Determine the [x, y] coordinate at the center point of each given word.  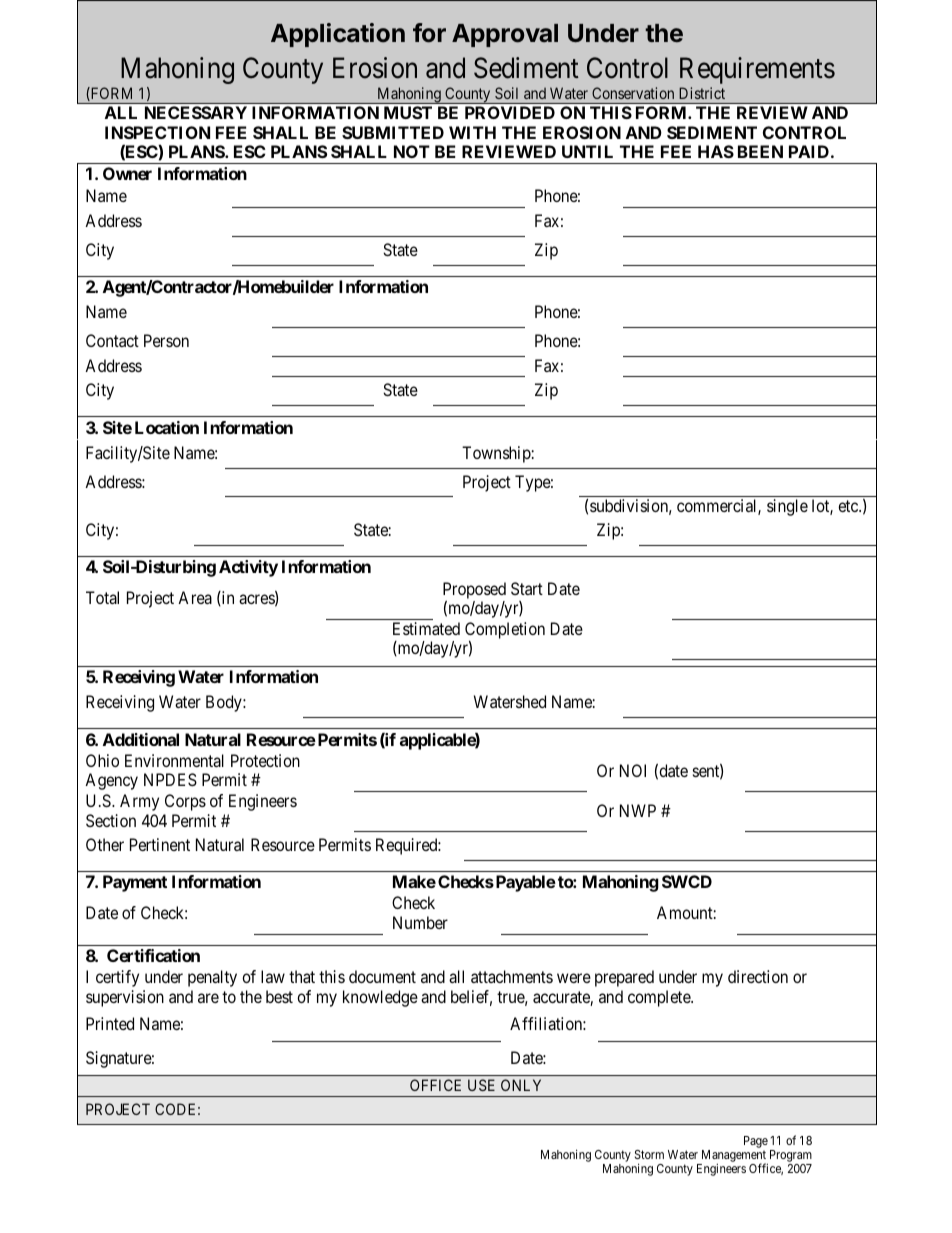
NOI [633, 770]
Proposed [474, 591]
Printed [110, 1023]
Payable [524, 883]
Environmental [174, 760]
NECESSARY [196, 112]
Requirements [757, 70]
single [787, 507]
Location [167, 427]
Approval [505, 35]
